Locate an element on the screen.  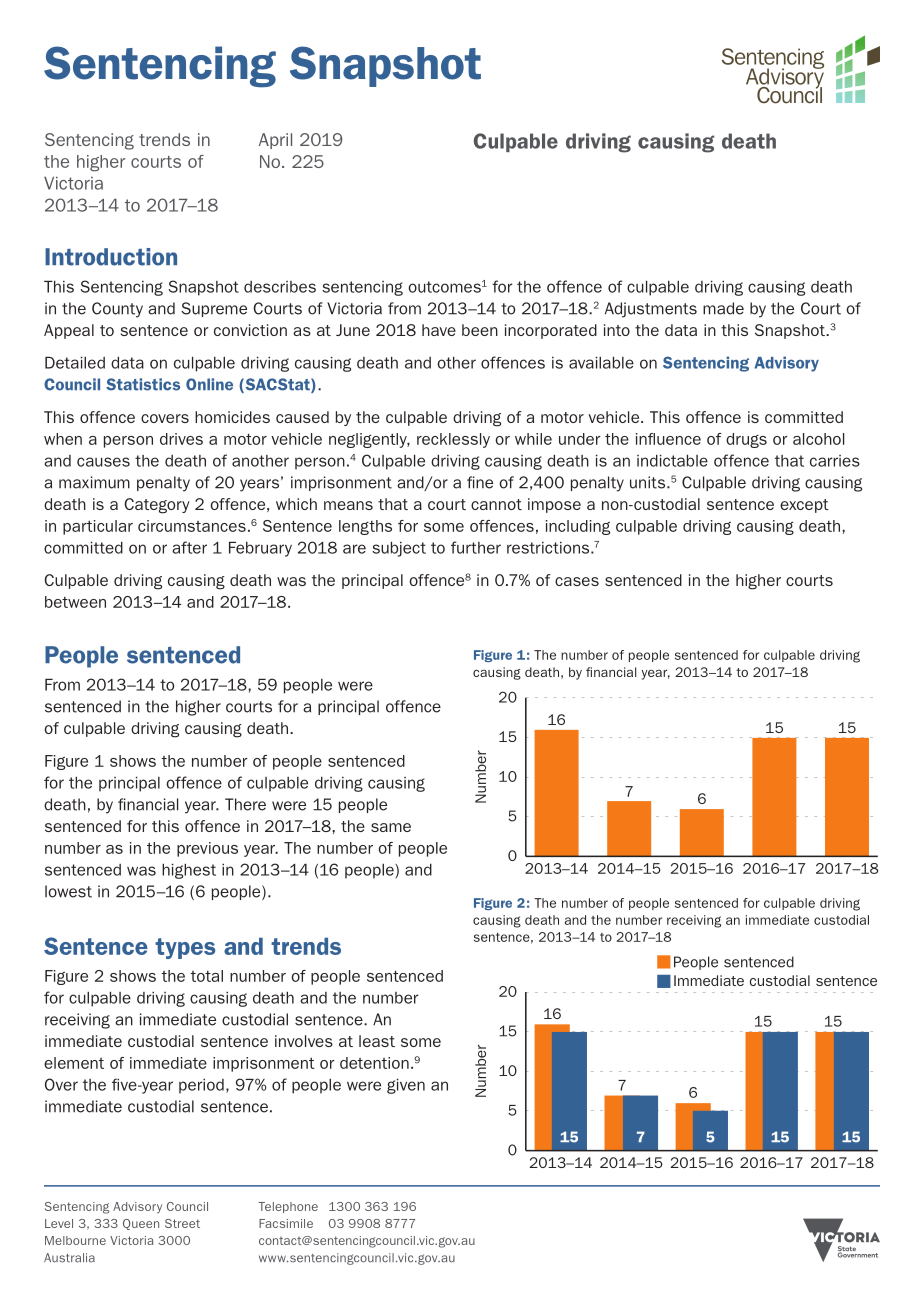
April is located at coordinates (275, 141).
